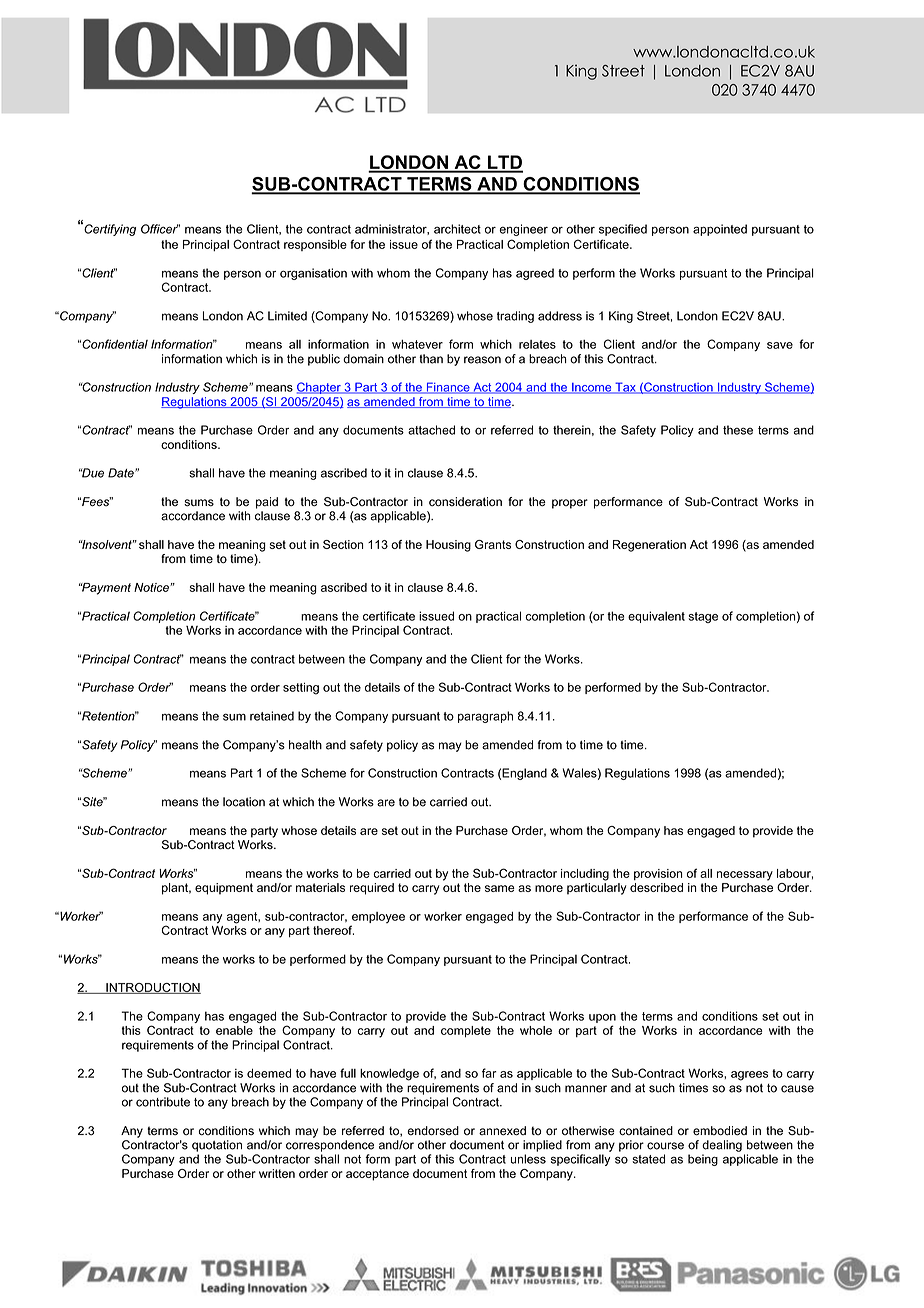  I want to click on same, so click(500, 888).
